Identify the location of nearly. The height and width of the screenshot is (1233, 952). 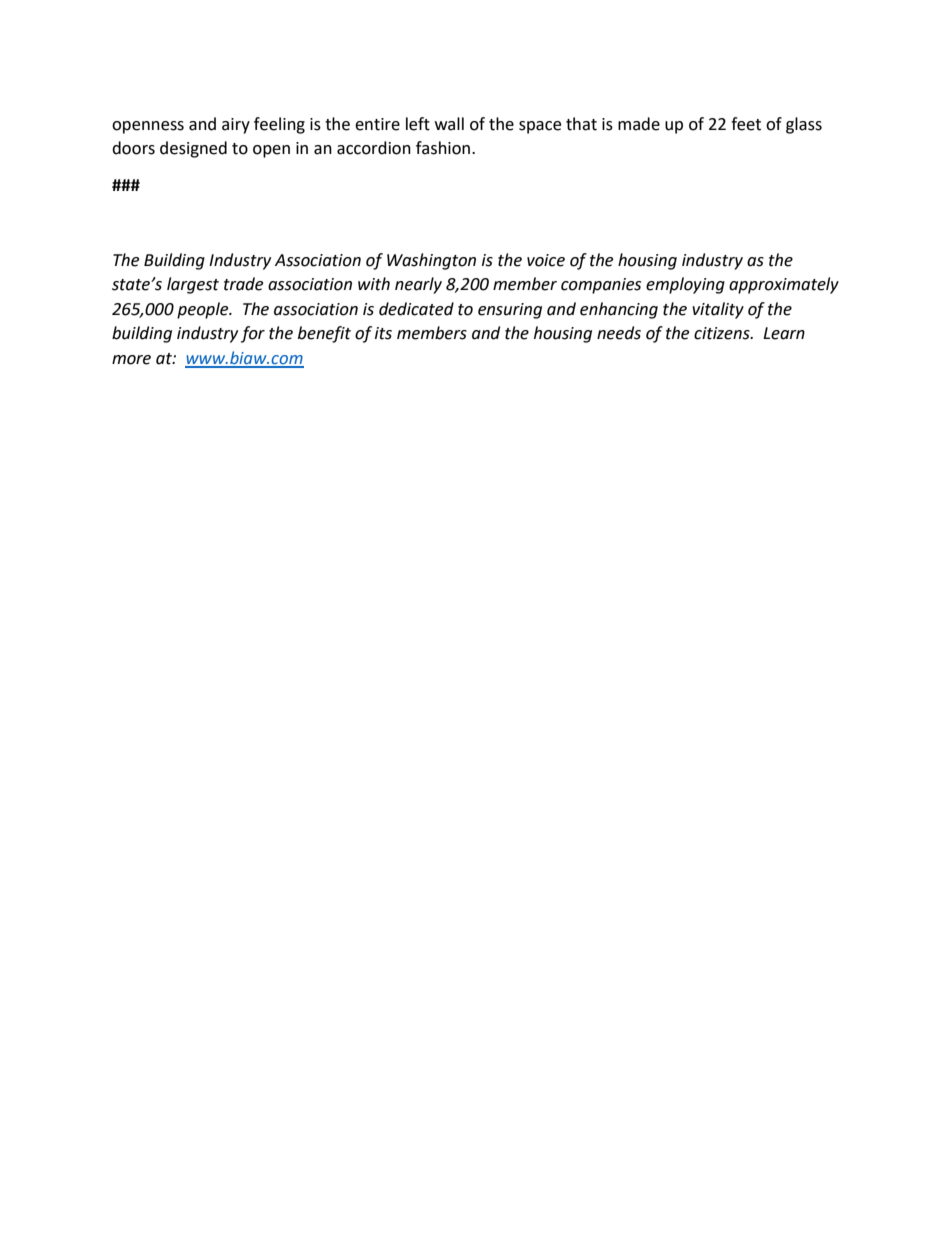
(418, 285).
